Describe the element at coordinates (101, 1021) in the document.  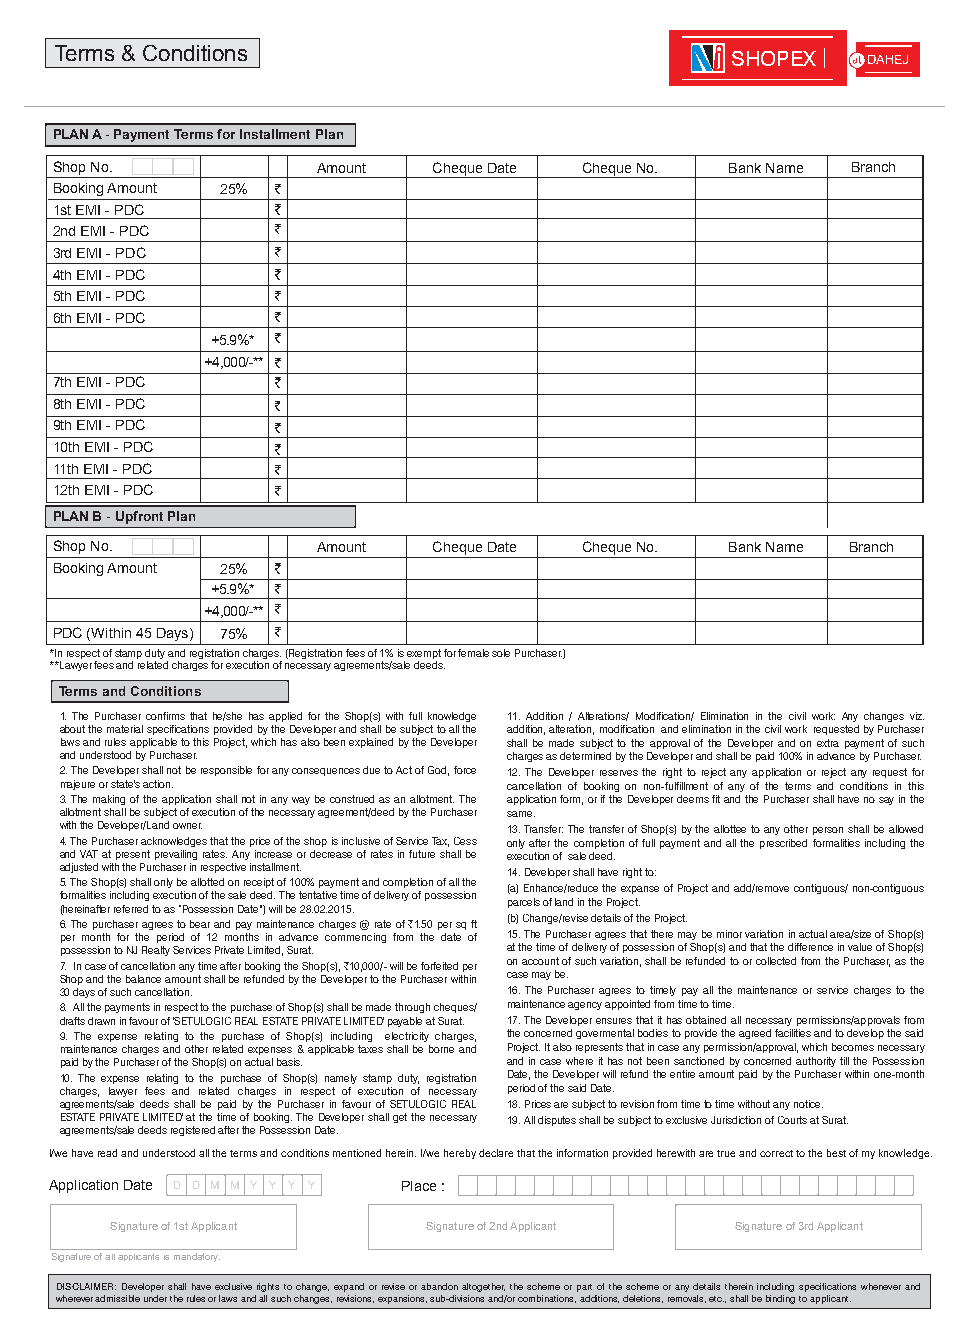
I see `drawn` at that location.
